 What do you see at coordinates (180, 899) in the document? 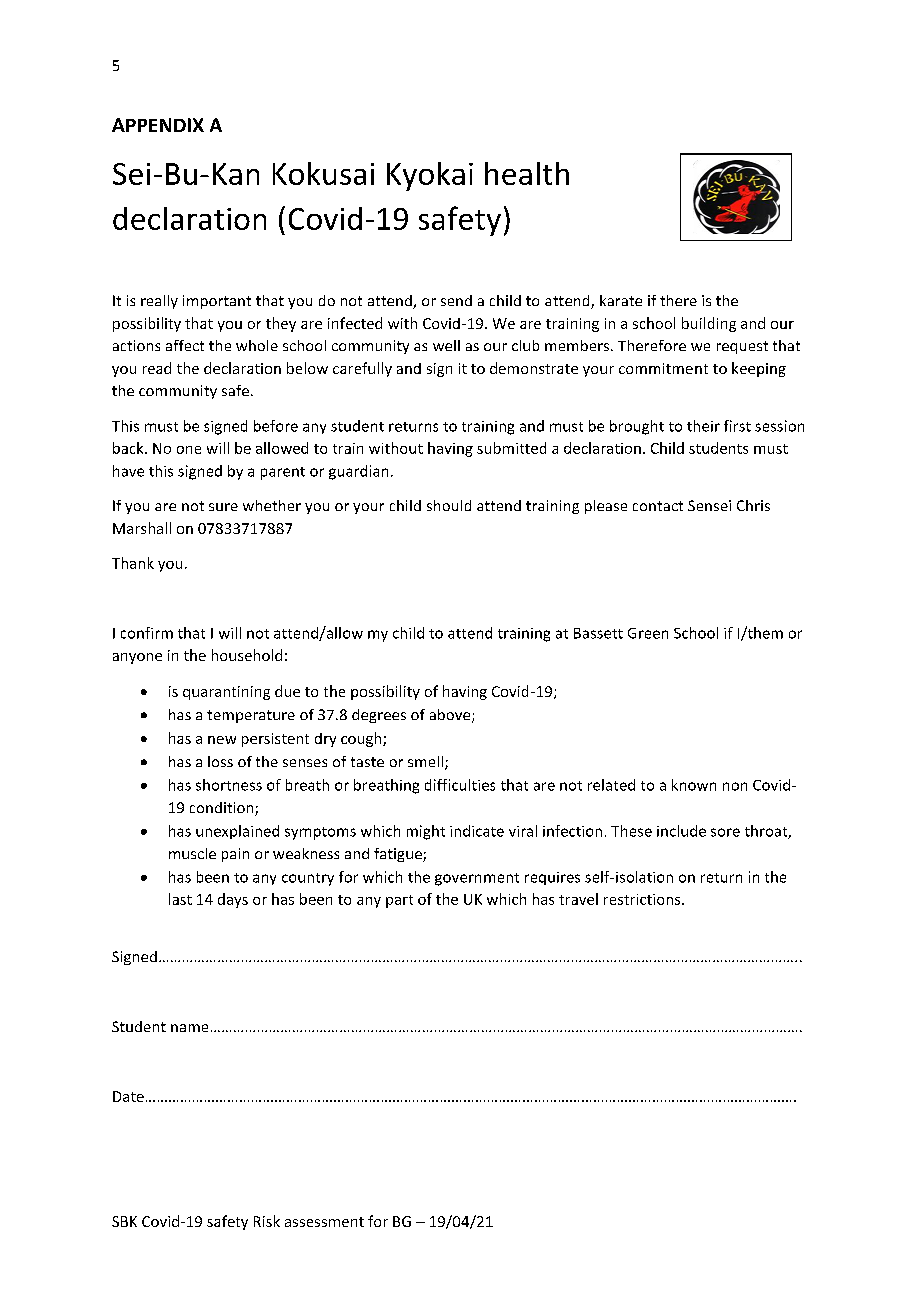
I see `last` at bounding box center [180, 899].
